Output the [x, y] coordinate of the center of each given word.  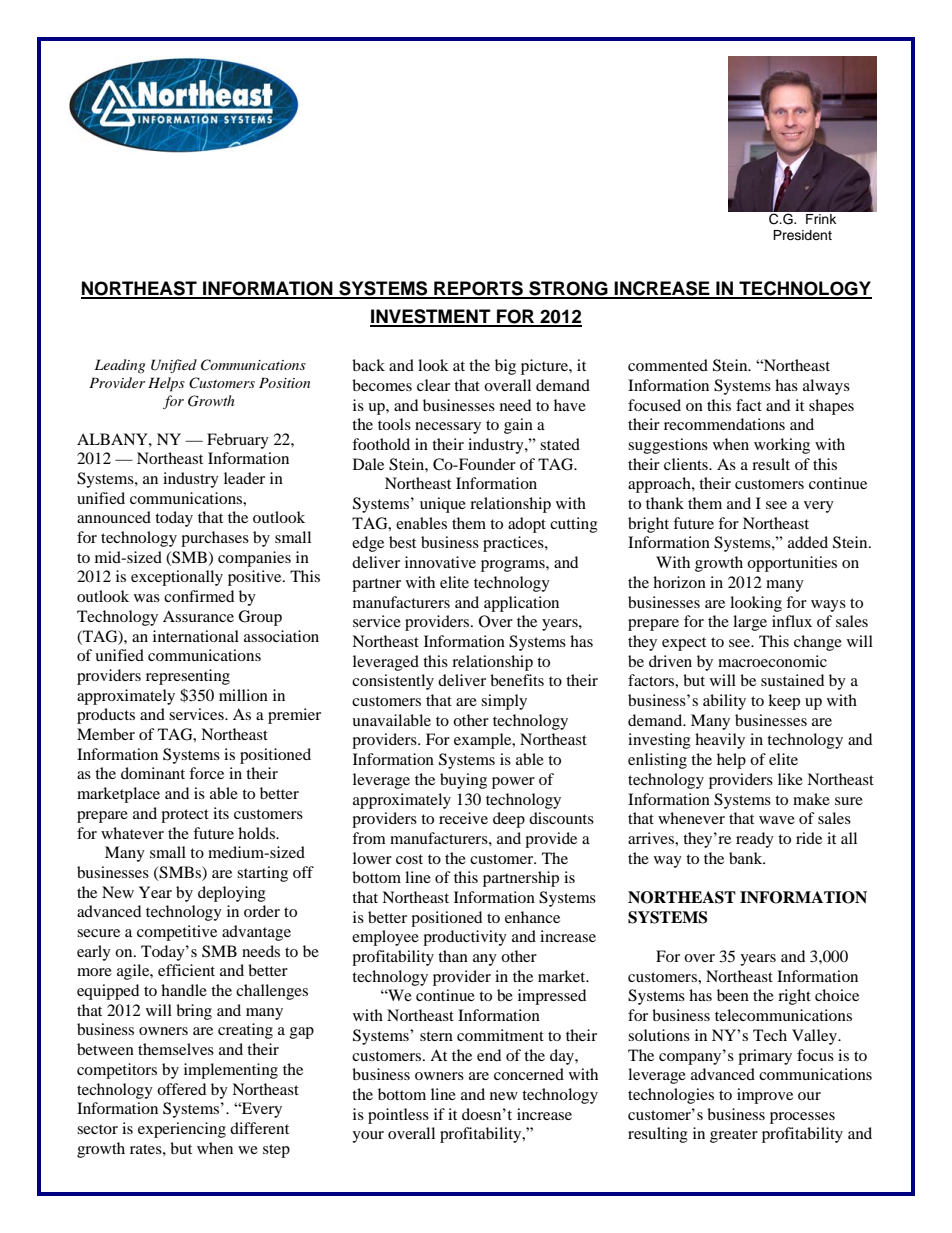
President [802, 235]
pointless [398, 1116]
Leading [120, 366]
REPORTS [478, 289]
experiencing [182, 1130]
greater [734, 1136]
